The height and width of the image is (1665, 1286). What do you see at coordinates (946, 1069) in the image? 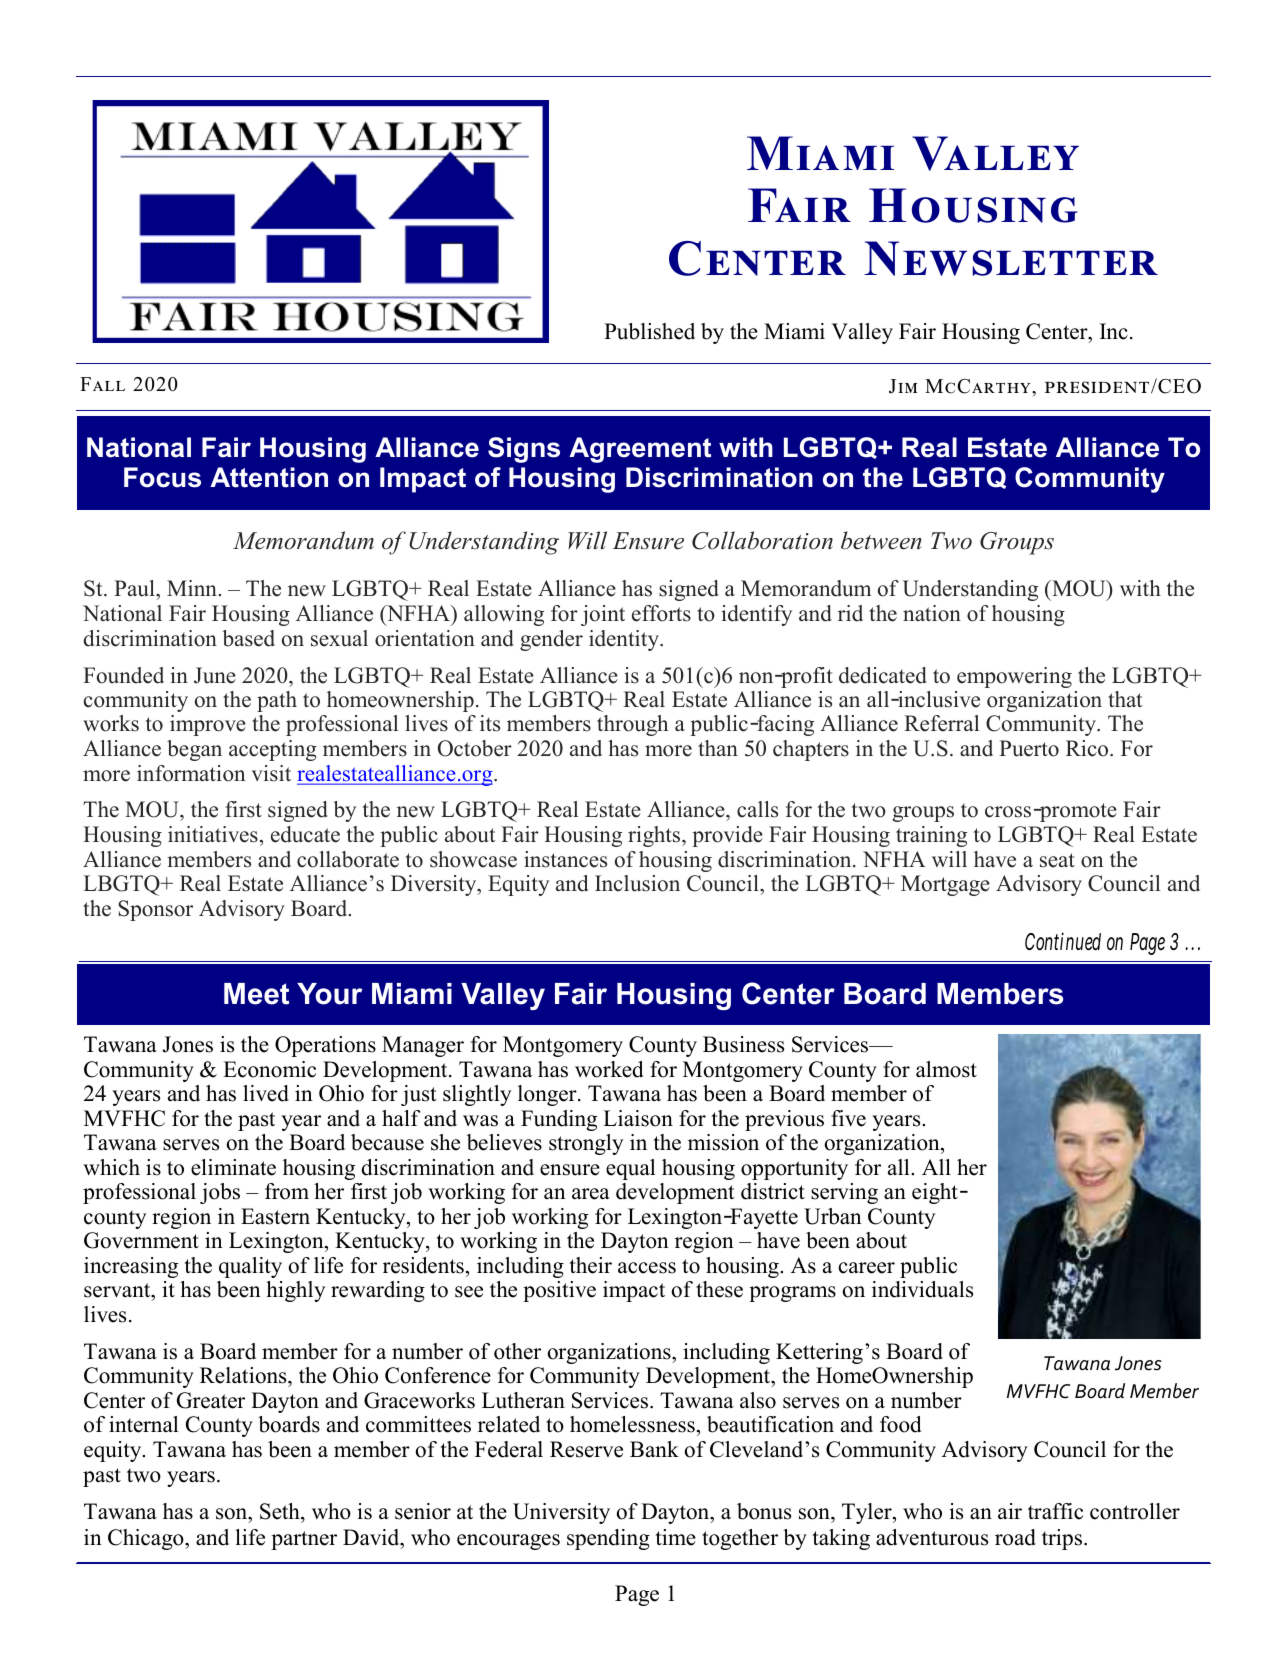
I see `almost` at bounding box center [946, 1069].
